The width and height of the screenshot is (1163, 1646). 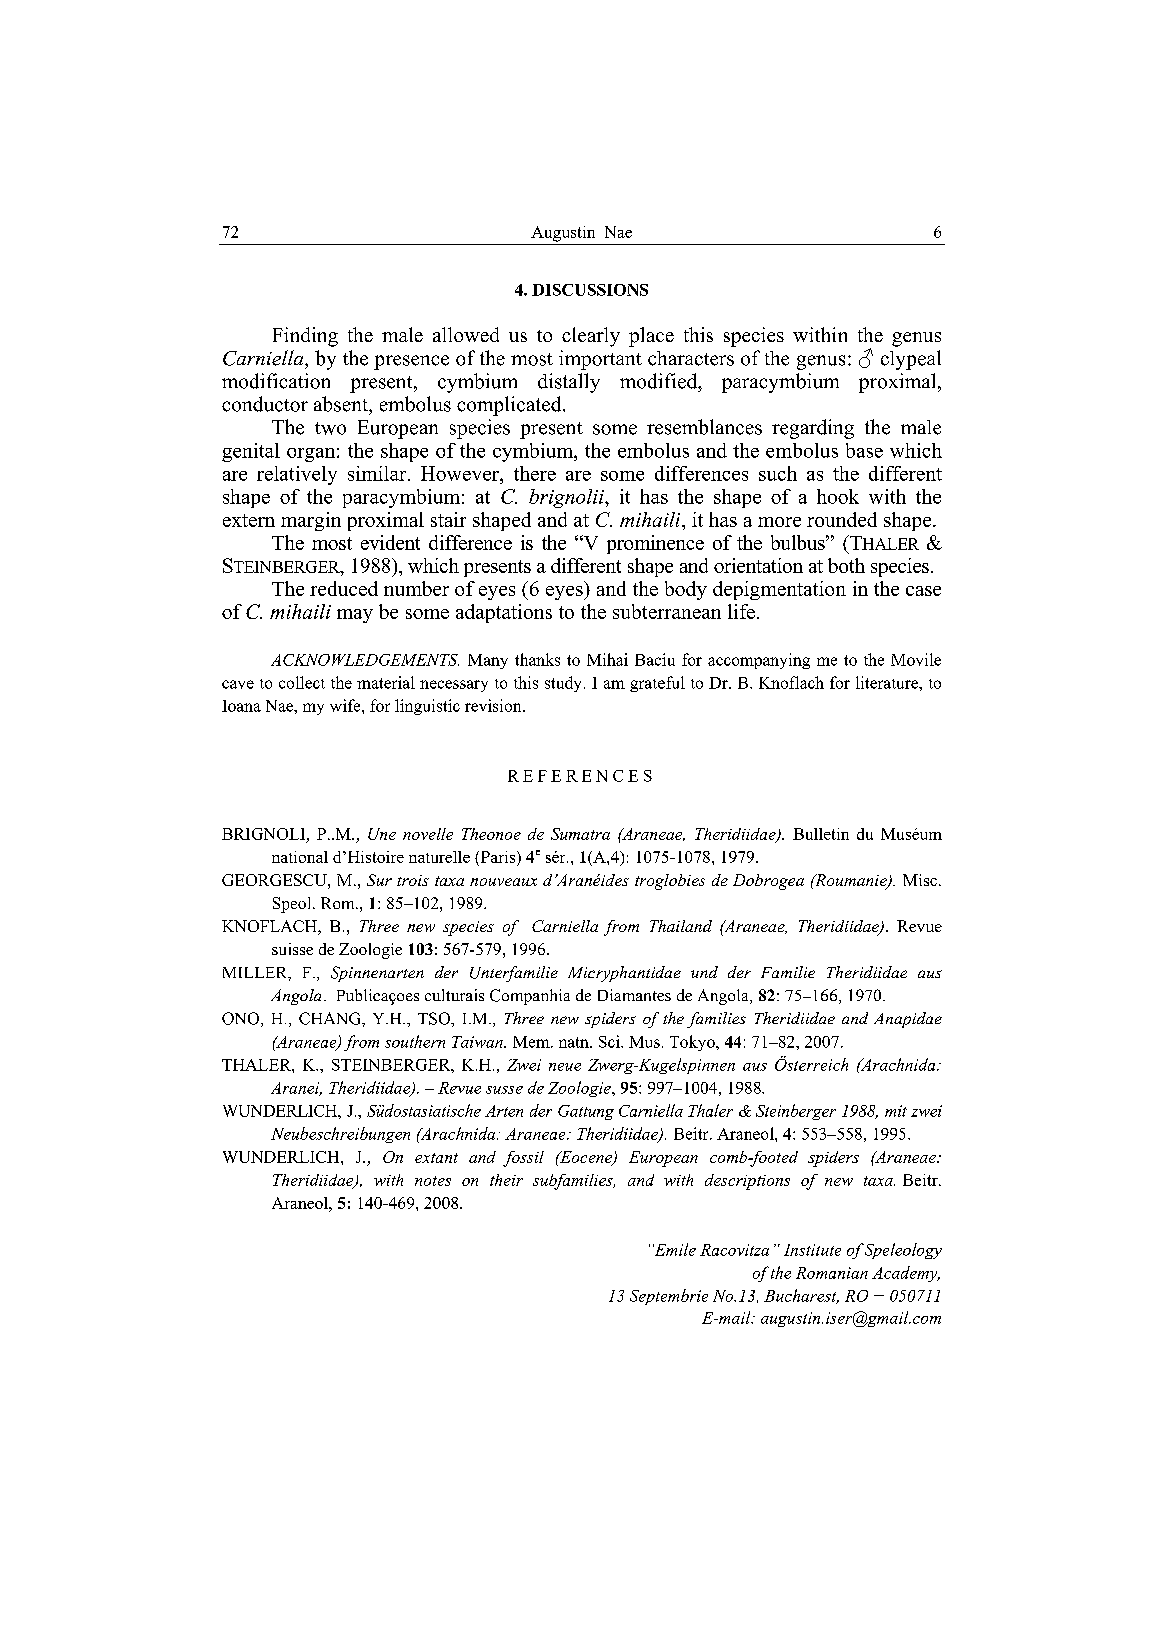 What do you see at coordinates (896, 1111) in the screenshot?
I see `mit` at bounding box center [896, 1111].
